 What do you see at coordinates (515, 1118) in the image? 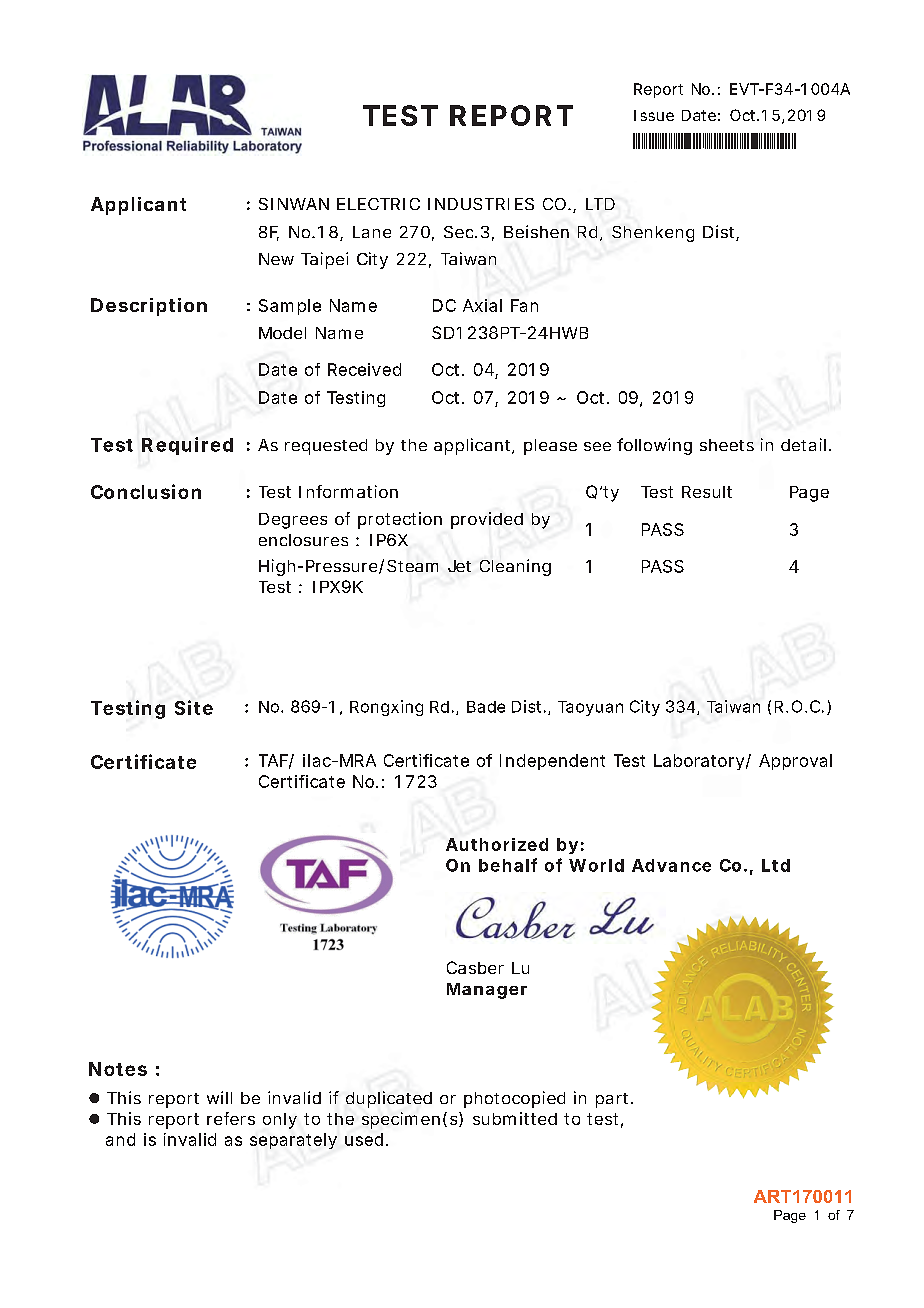
I see `submitted` at bounding box center [515, 1118].
